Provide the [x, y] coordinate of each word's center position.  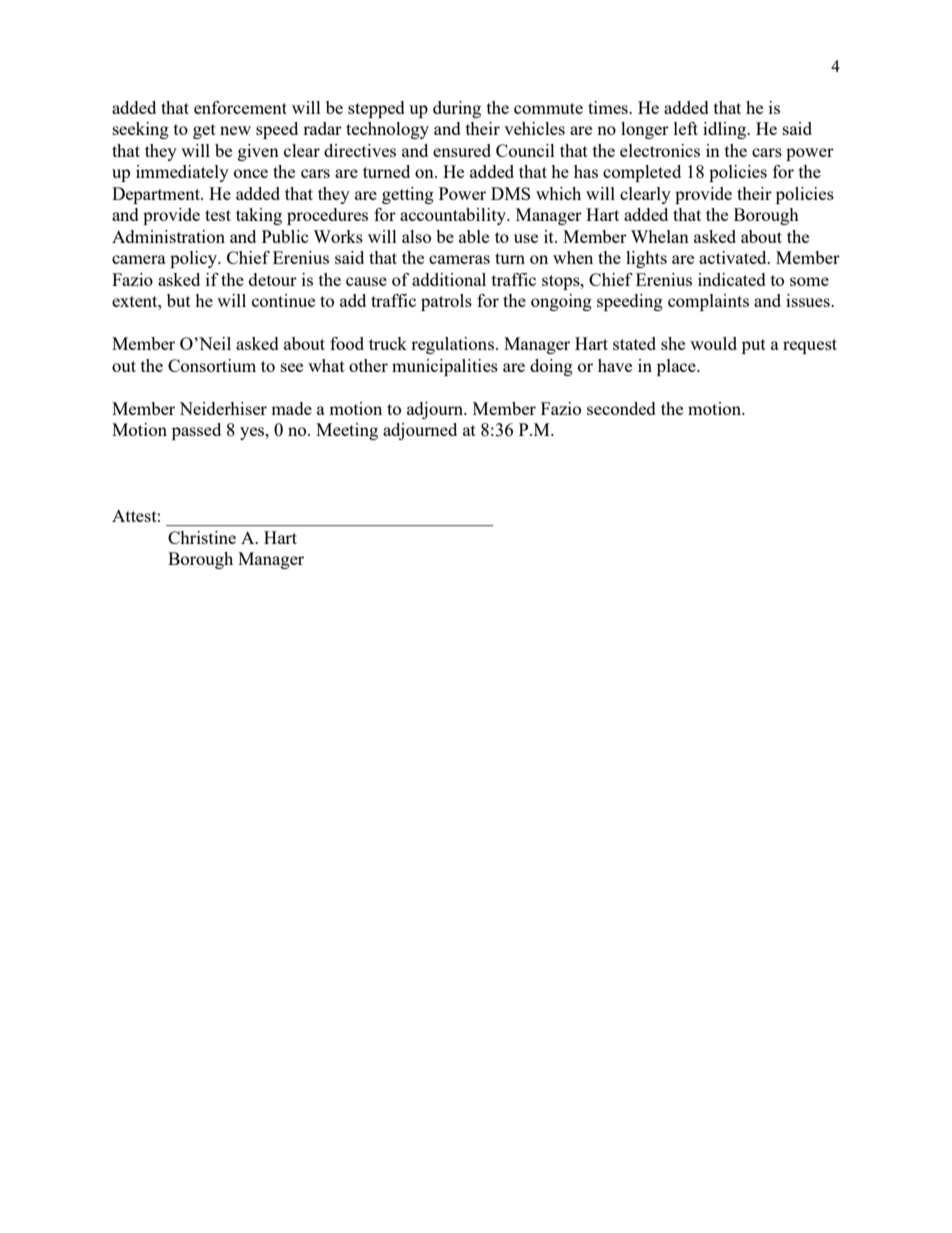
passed [196, 431]
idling [726, 130]
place [677, 367]
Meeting [347, 431]
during [457, 109]
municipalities [445, 367]
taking [259, 216]
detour [273, 279]
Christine [202, 537]
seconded [621, 408]
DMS [510, 193]
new [235, 130]
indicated [732, 279]
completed [642, 173]
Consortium [212, 365]
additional [449, 279]
